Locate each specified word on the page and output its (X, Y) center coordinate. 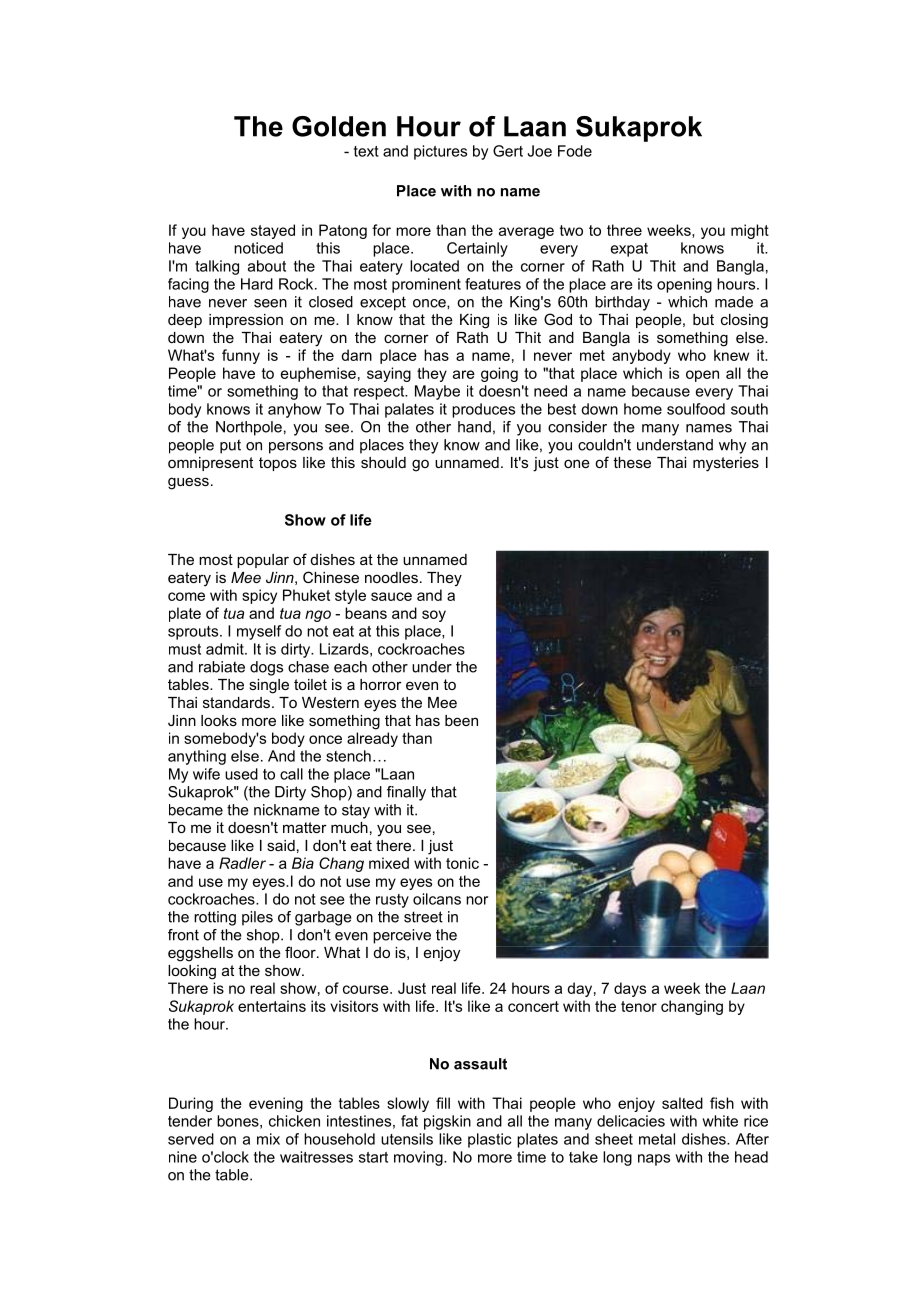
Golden (339, 126)
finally (406, 793)
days (630, 989)
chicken (294, 1121)
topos (278, 464)
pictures (440, 152)
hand (474, 427)
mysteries (726, 464)
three (624, 230)
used (241, 774)
